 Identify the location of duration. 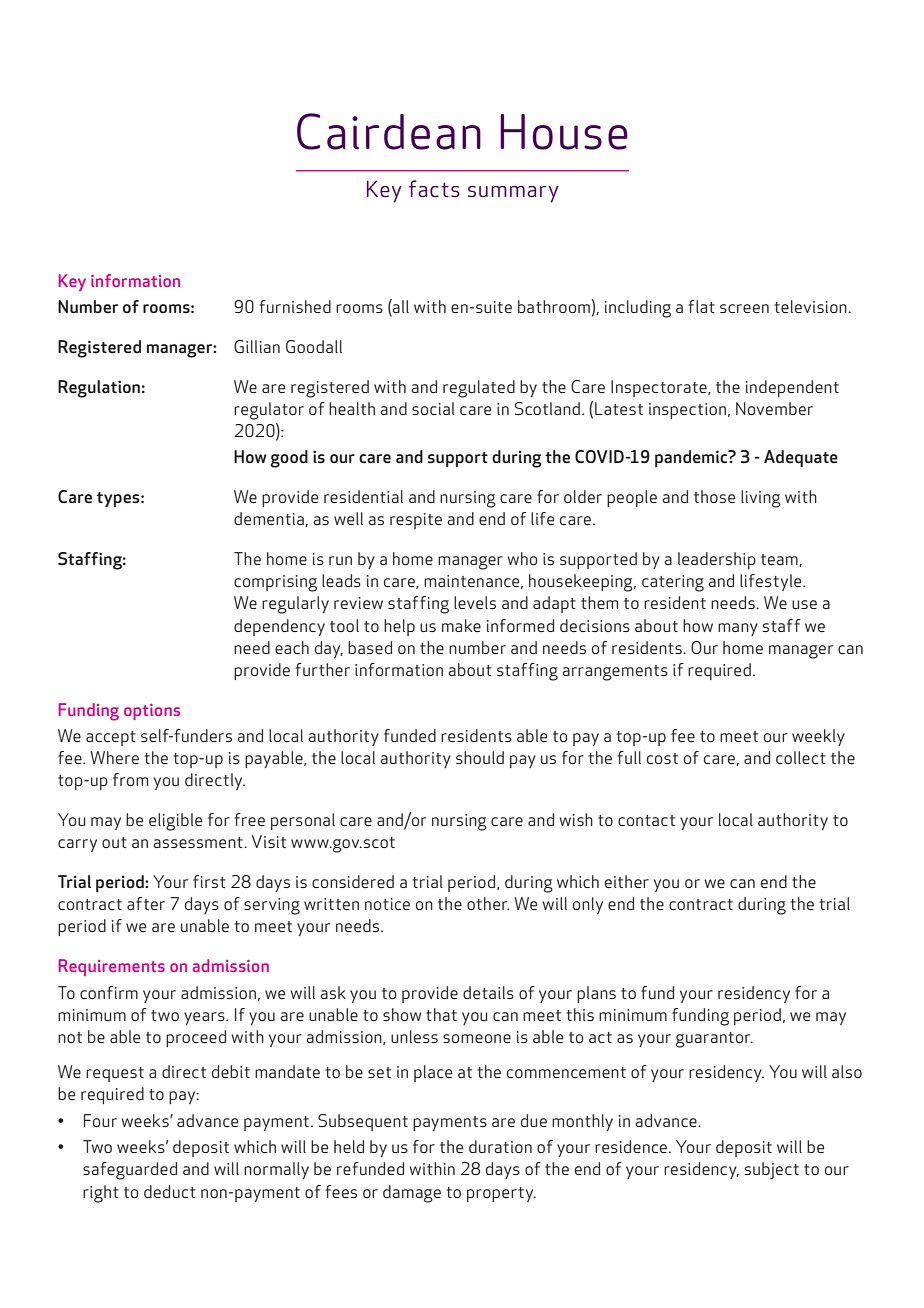
(500, 1146).
